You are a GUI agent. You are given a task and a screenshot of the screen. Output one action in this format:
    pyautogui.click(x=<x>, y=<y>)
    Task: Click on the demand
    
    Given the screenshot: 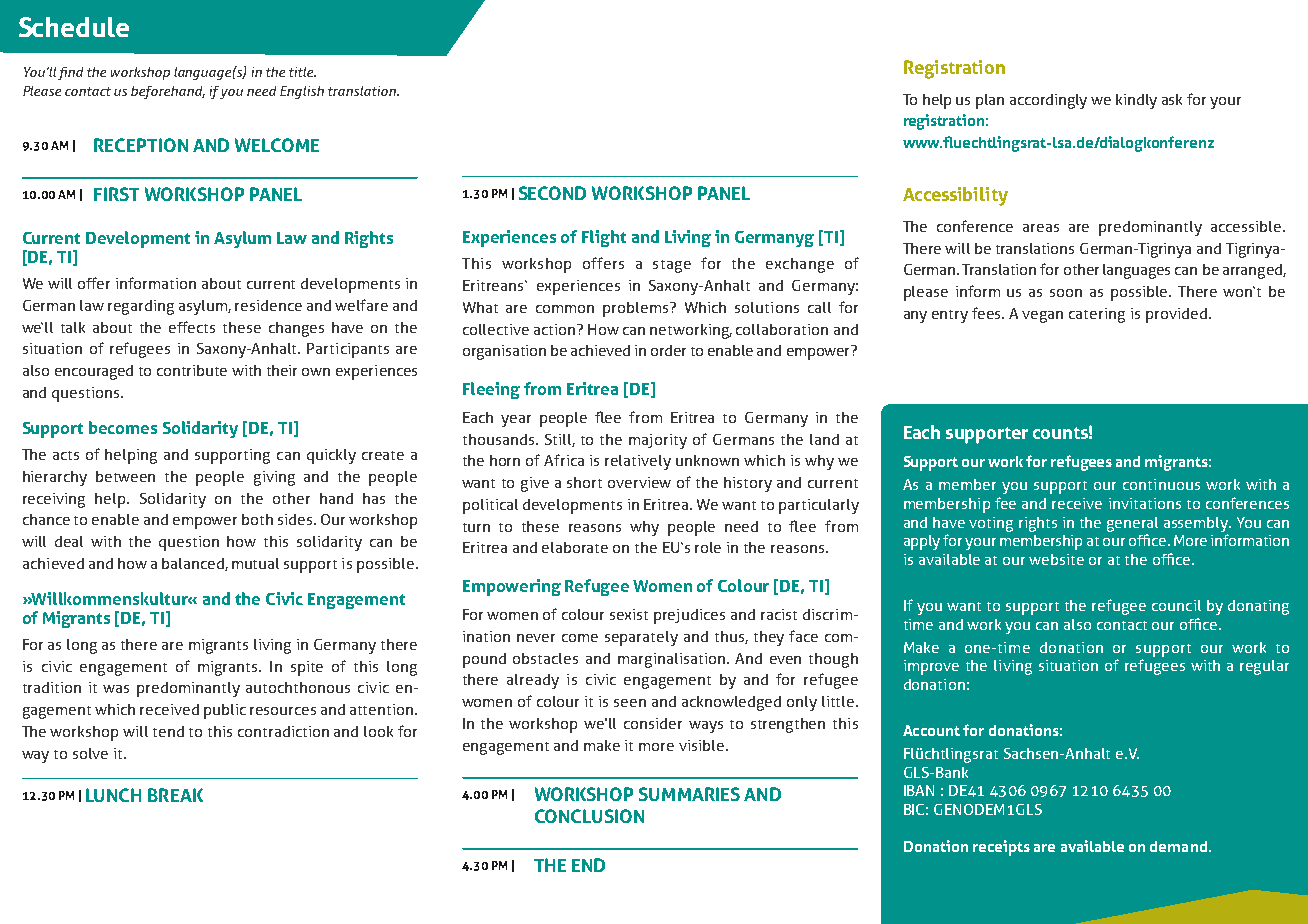 What is the action you would take?
    pyautogui.click(x=1178, y=846)
